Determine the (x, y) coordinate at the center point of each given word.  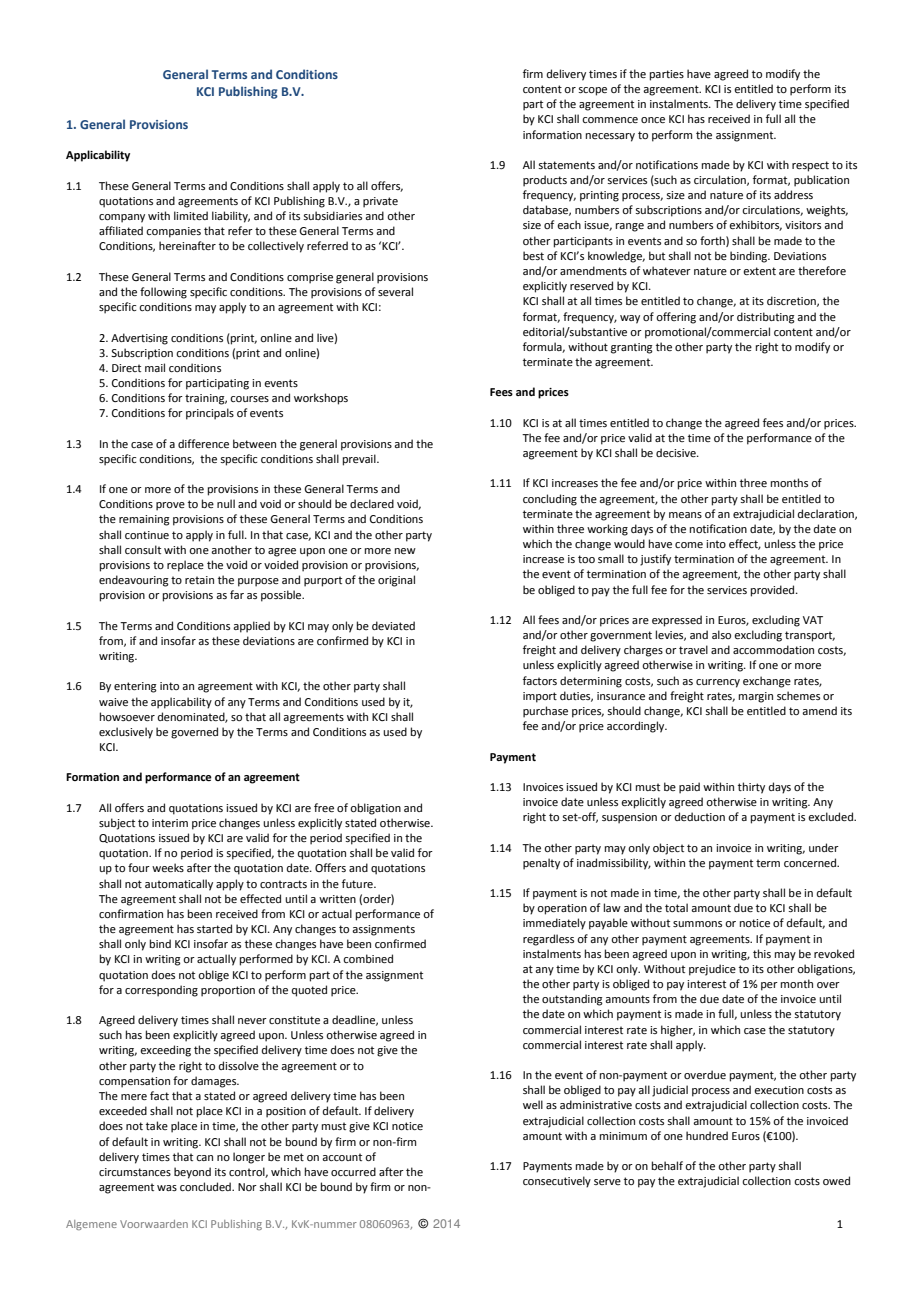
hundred (707, 1135)
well (533, 1104)
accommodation (773, 649)
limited (191, 215)
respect (810, 166)
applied (251, 627)
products (545, 181)
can (204, 1158)
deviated (393, 625)
